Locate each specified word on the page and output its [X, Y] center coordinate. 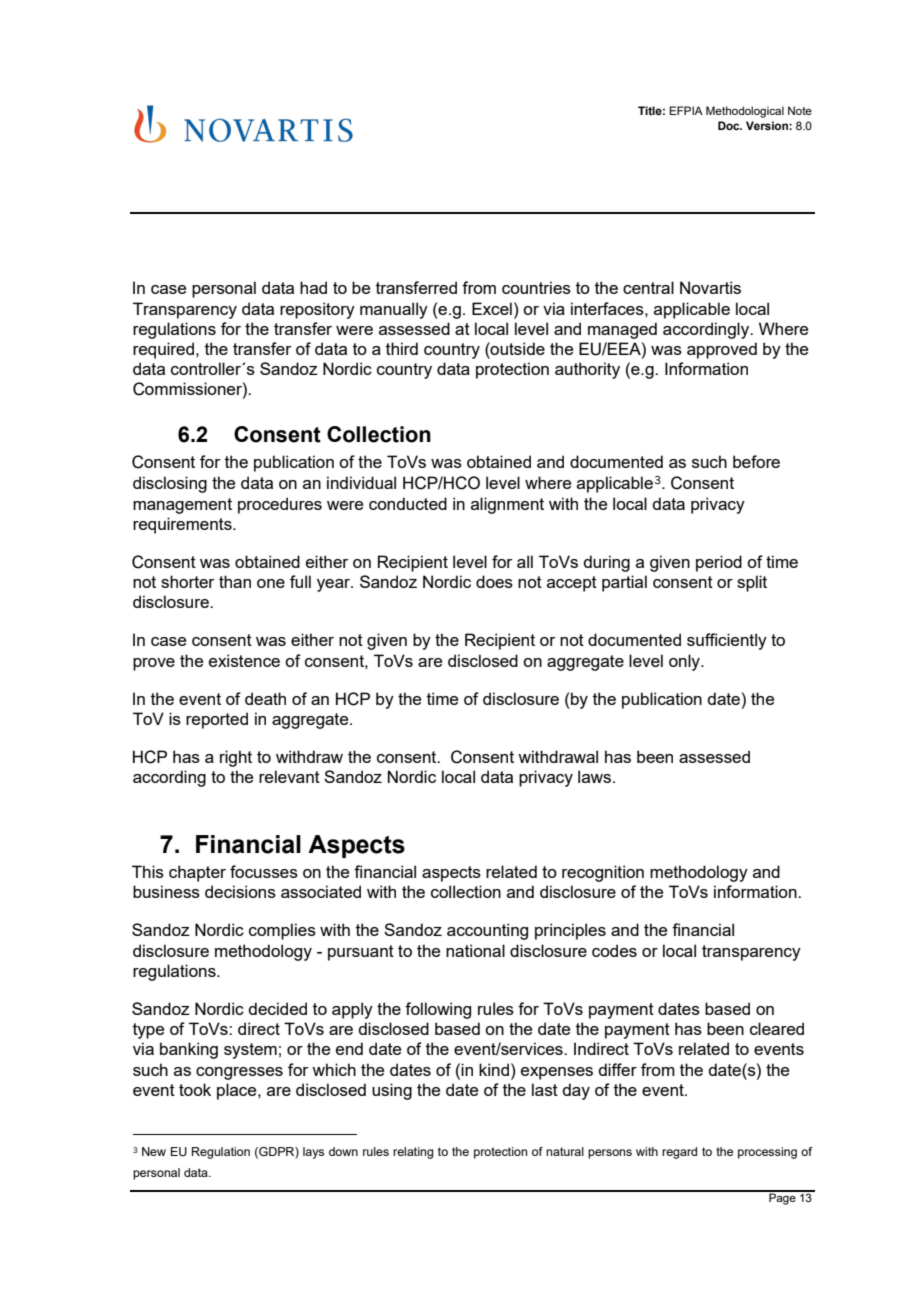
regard [679, 1153]
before [756, 461]
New [154, 1151]
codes [614, 950]
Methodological [745, 112]
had [313, 287]
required [165, 350]
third [402, 348]
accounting [487, 931]
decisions [240, 891]
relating [413, 1153]
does [494, 581]
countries [536, 287]
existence [244, 660]
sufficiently [727, 641]
